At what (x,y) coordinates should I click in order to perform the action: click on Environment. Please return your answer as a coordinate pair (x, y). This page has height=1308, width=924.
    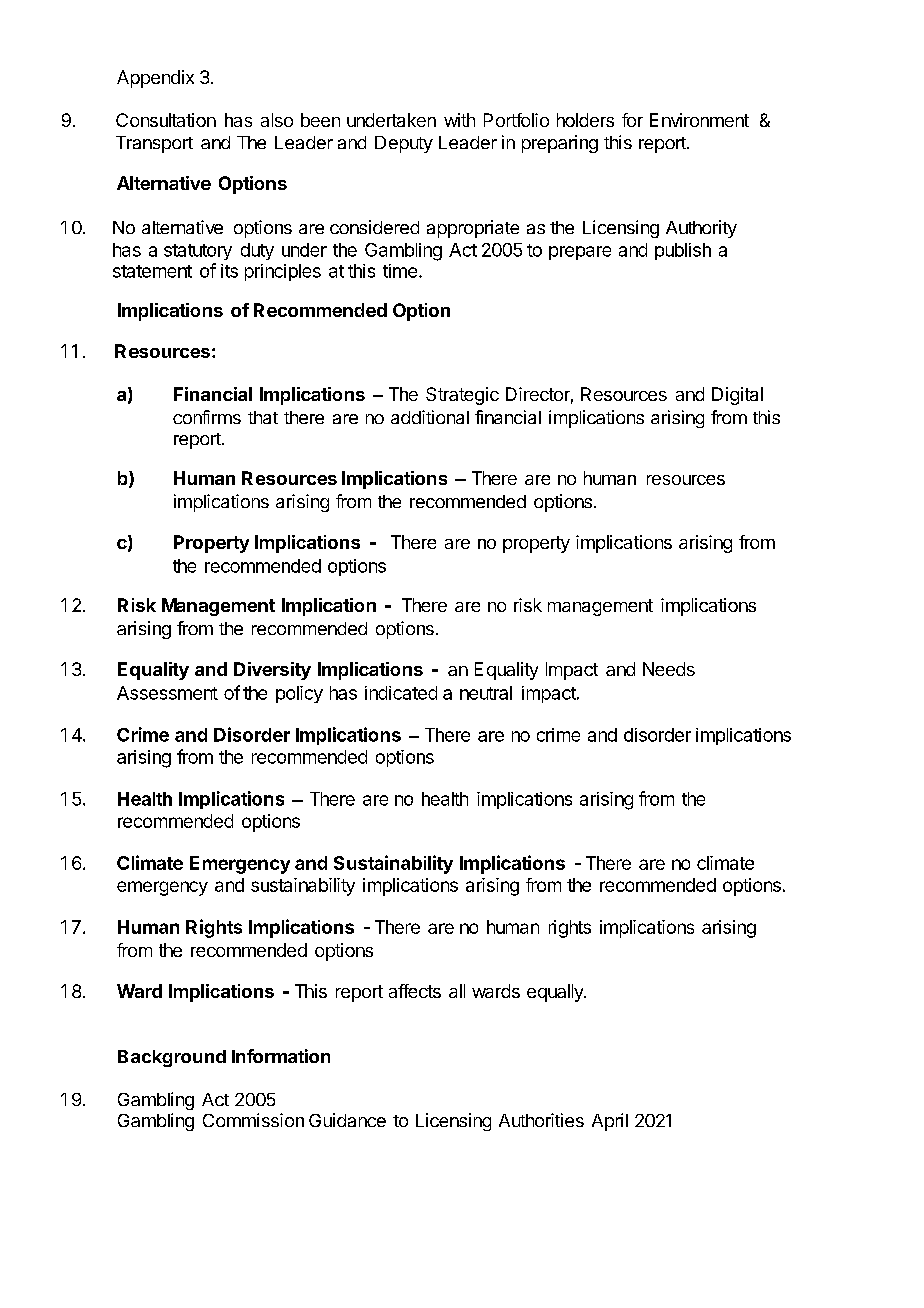
    Looking at the image, I should click on (699, 120).
